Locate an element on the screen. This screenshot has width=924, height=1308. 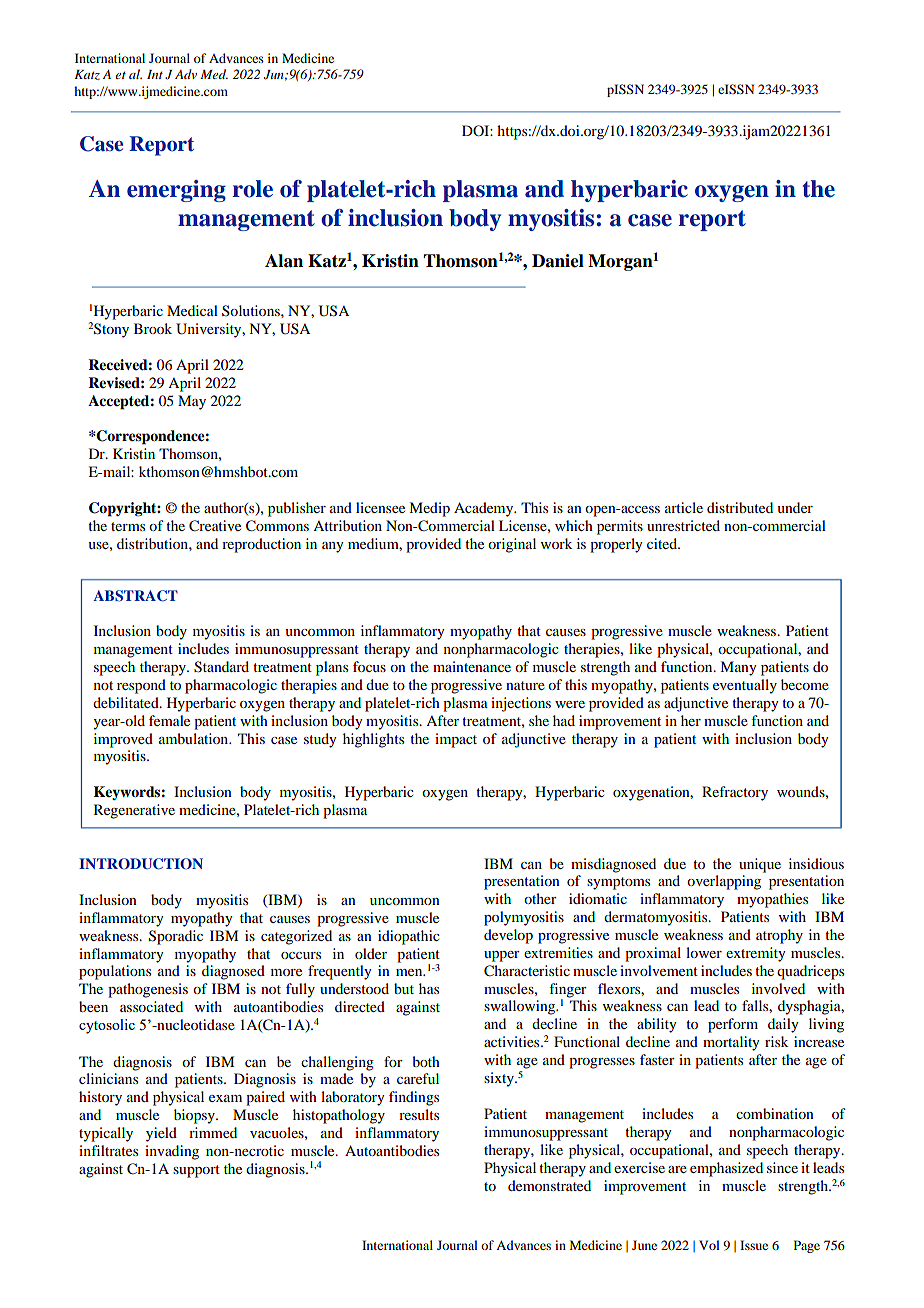
extremity is located at coordinates (756, 954).
